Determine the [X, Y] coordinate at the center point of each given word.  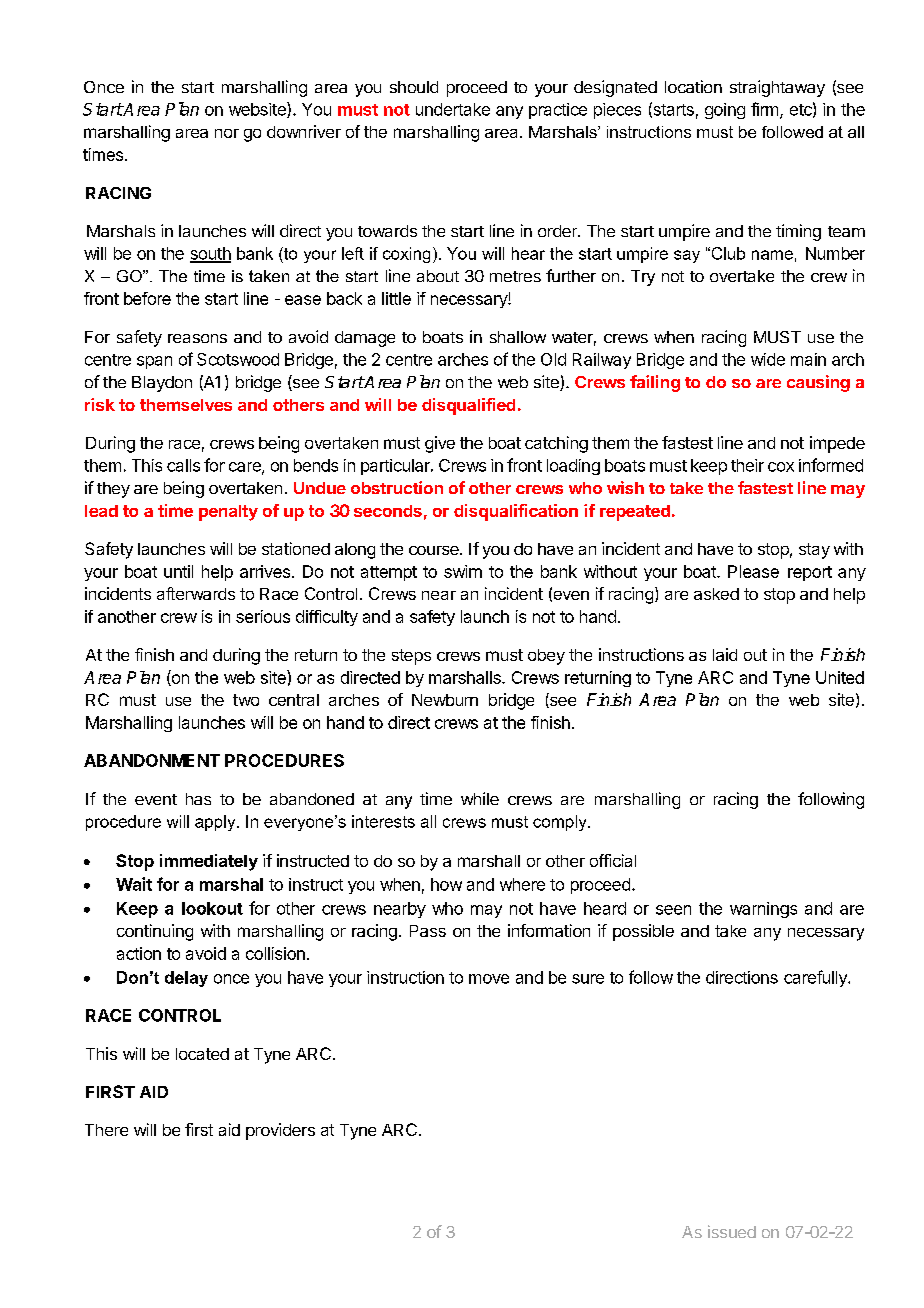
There [106, 1130]
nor [227, 133]
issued [732, 1231]
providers [280, 1131]
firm [764, 109]
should [414, 87]
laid [725, 654]
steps [411, 657]
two [246, 700]
